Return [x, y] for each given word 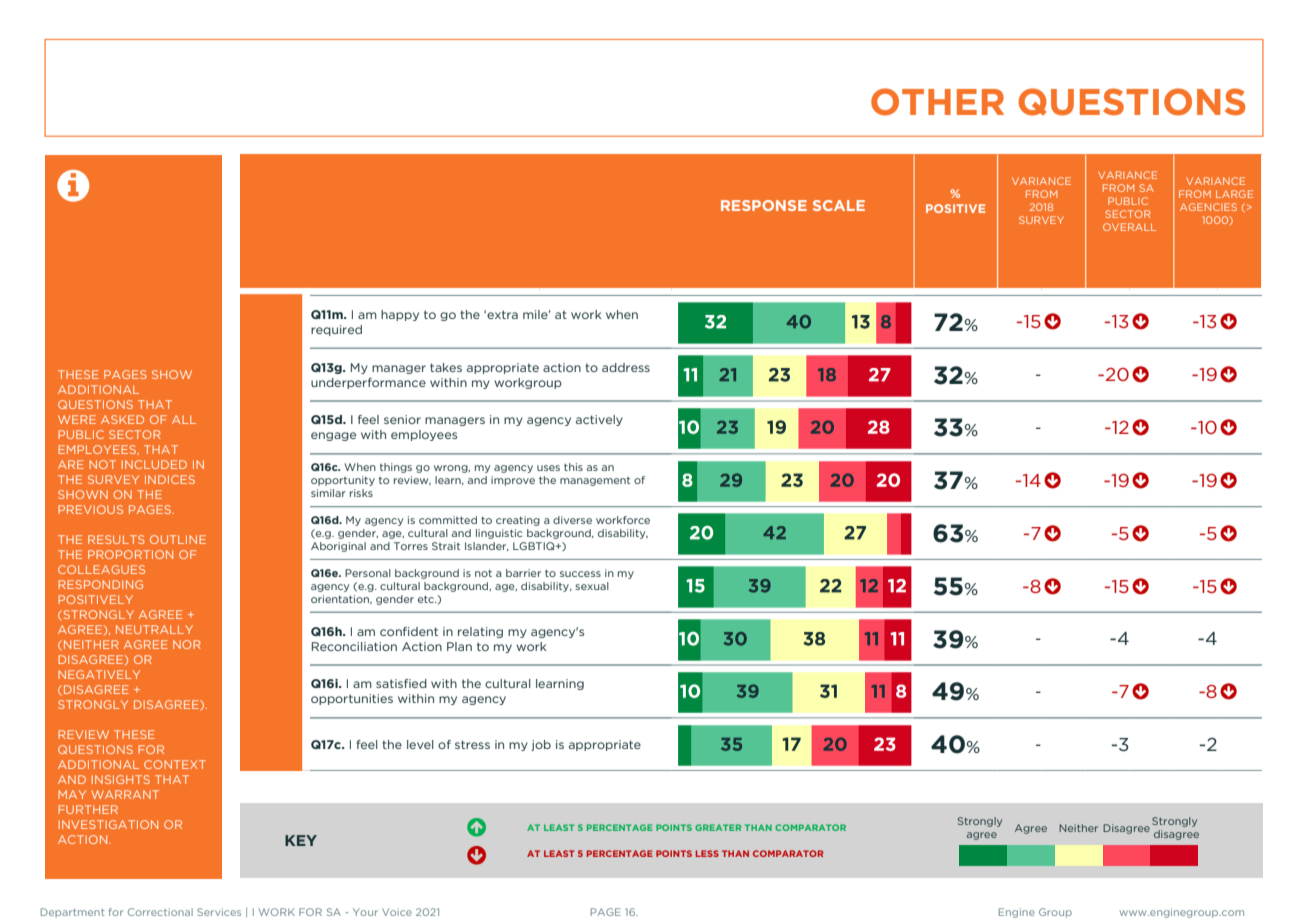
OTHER [937, 102]
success [580, 574]
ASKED [122, 419]
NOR [187, 644]
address [626, 367]
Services [219, 912]
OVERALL [1129, 227]
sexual [592, 586]
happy [400, 315]
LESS [707, 853]
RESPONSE [764, 205]
